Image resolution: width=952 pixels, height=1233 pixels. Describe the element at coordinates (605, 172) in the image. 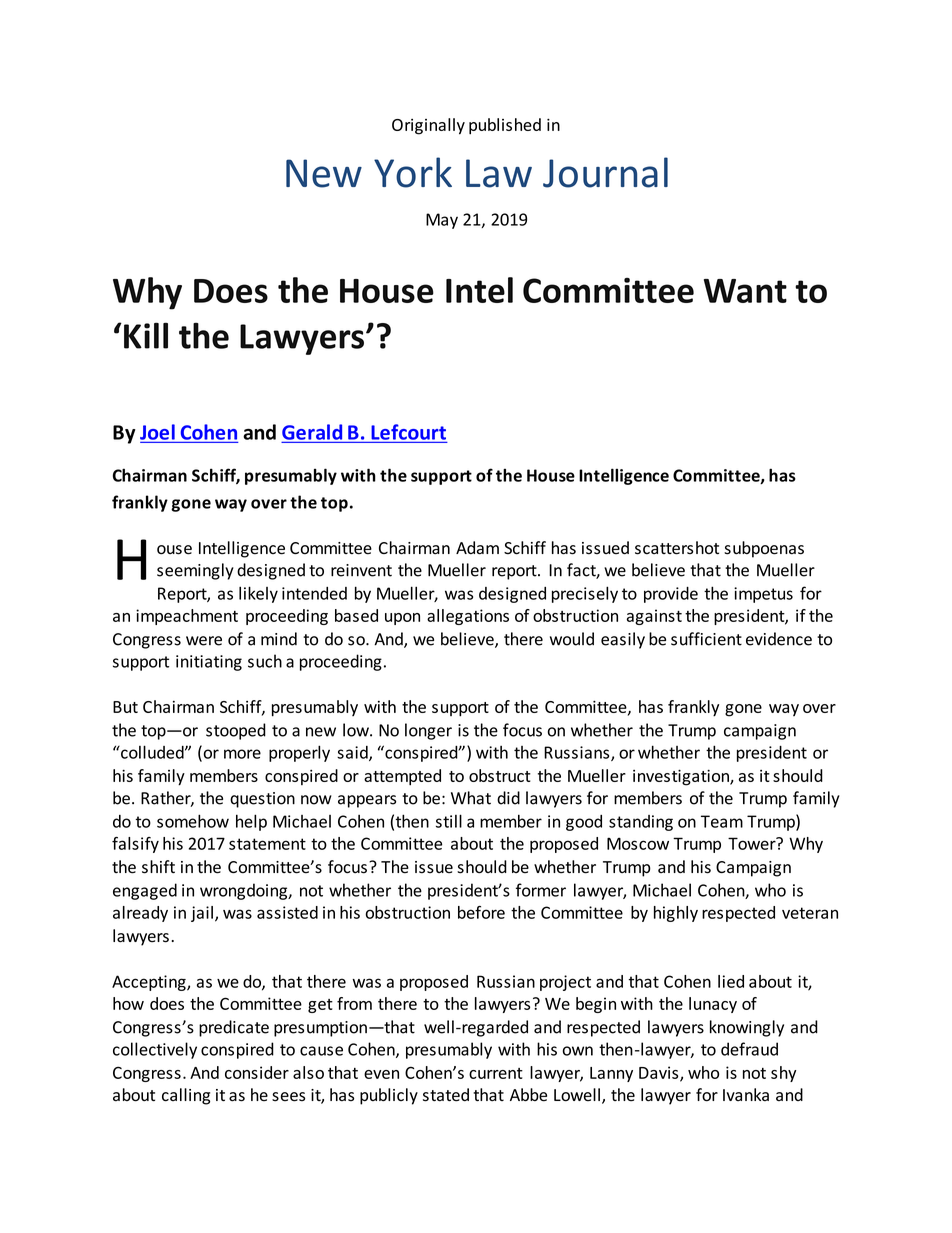

I see `Journal` at that location.
